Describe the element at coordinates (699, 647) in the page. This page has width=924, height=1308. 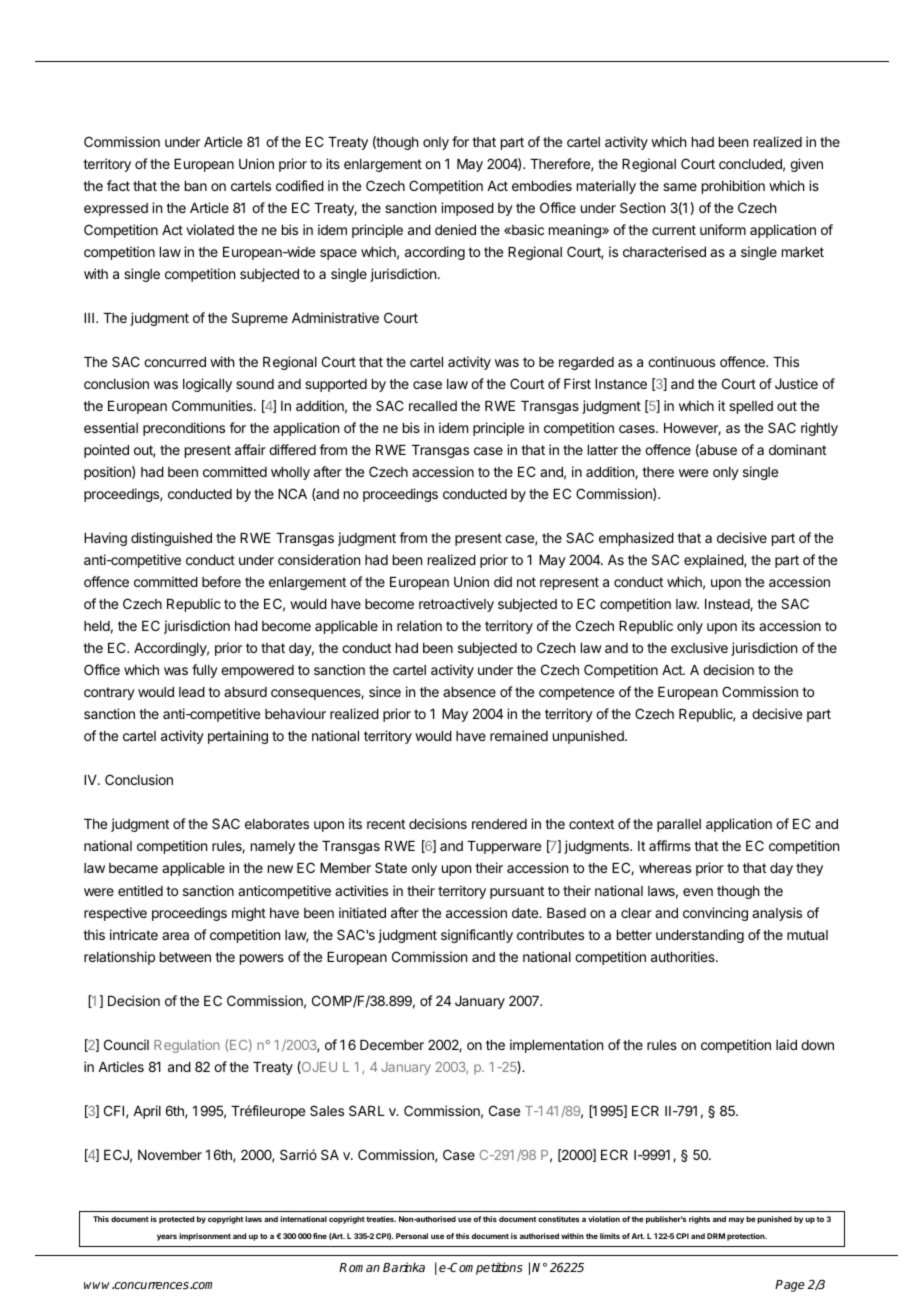
I see `exclusive` at that location.
